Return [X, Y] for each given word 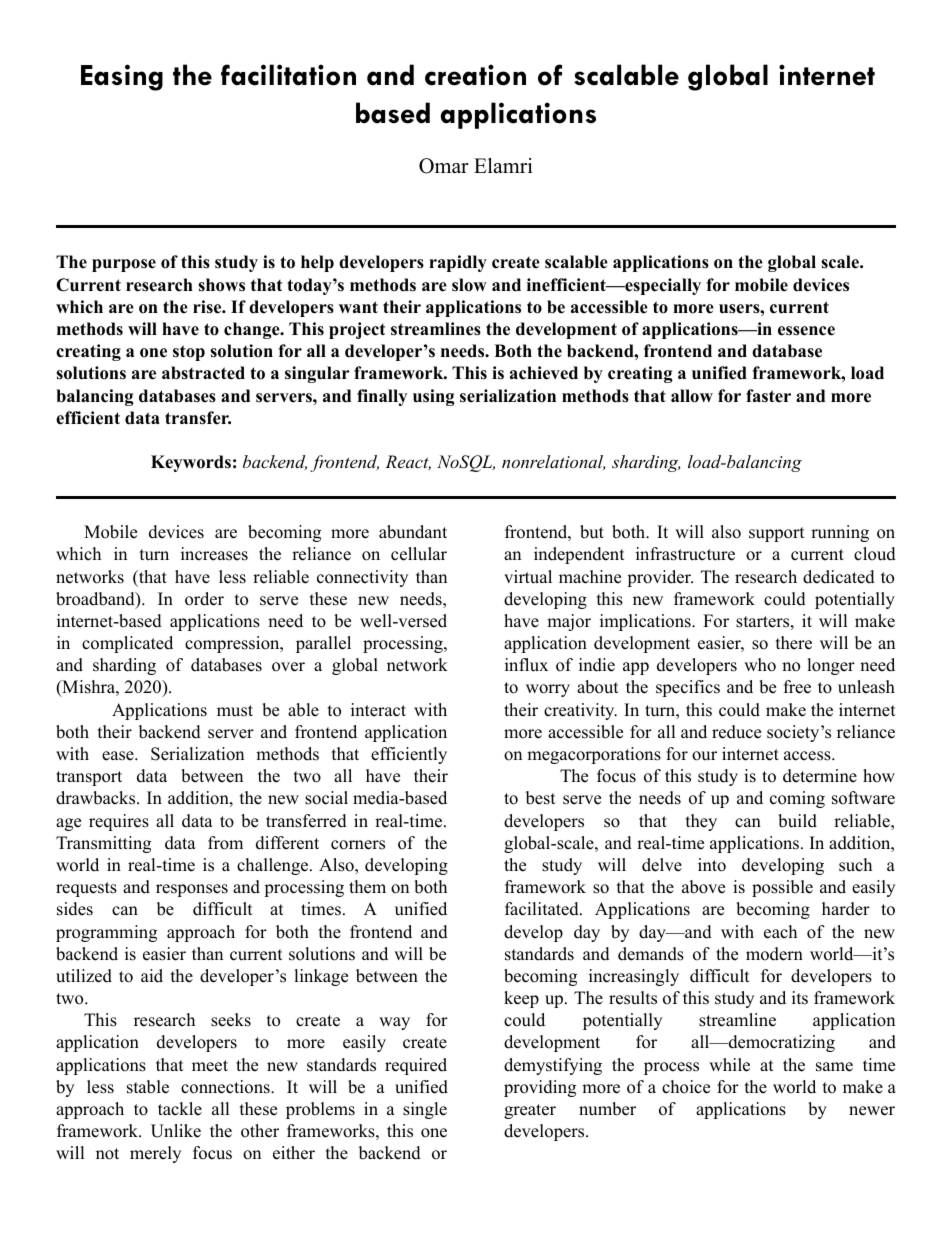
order [204, 599]
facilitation [288, 75]
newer [872, 1111]
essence [806, 331]
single [425, 1110]
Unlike [176, 1131]
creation [475, 75]
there [794, 643]
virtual [528, 577]
